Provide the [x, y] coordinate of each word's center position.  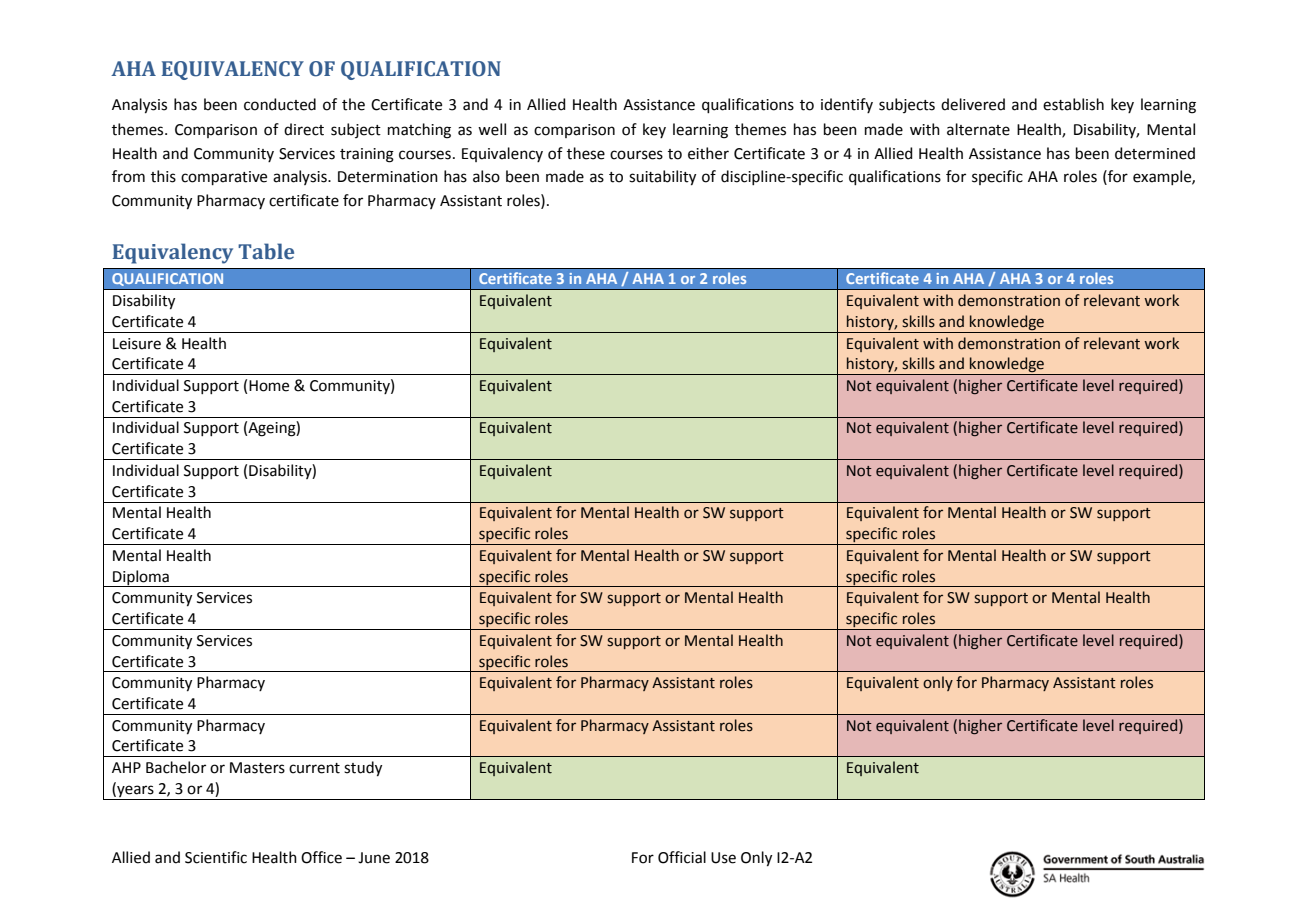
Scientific [216, 857]
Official [682, 857]
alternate [978, 129]
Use [723, 858]
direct [304, 129]
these [586, 153]
